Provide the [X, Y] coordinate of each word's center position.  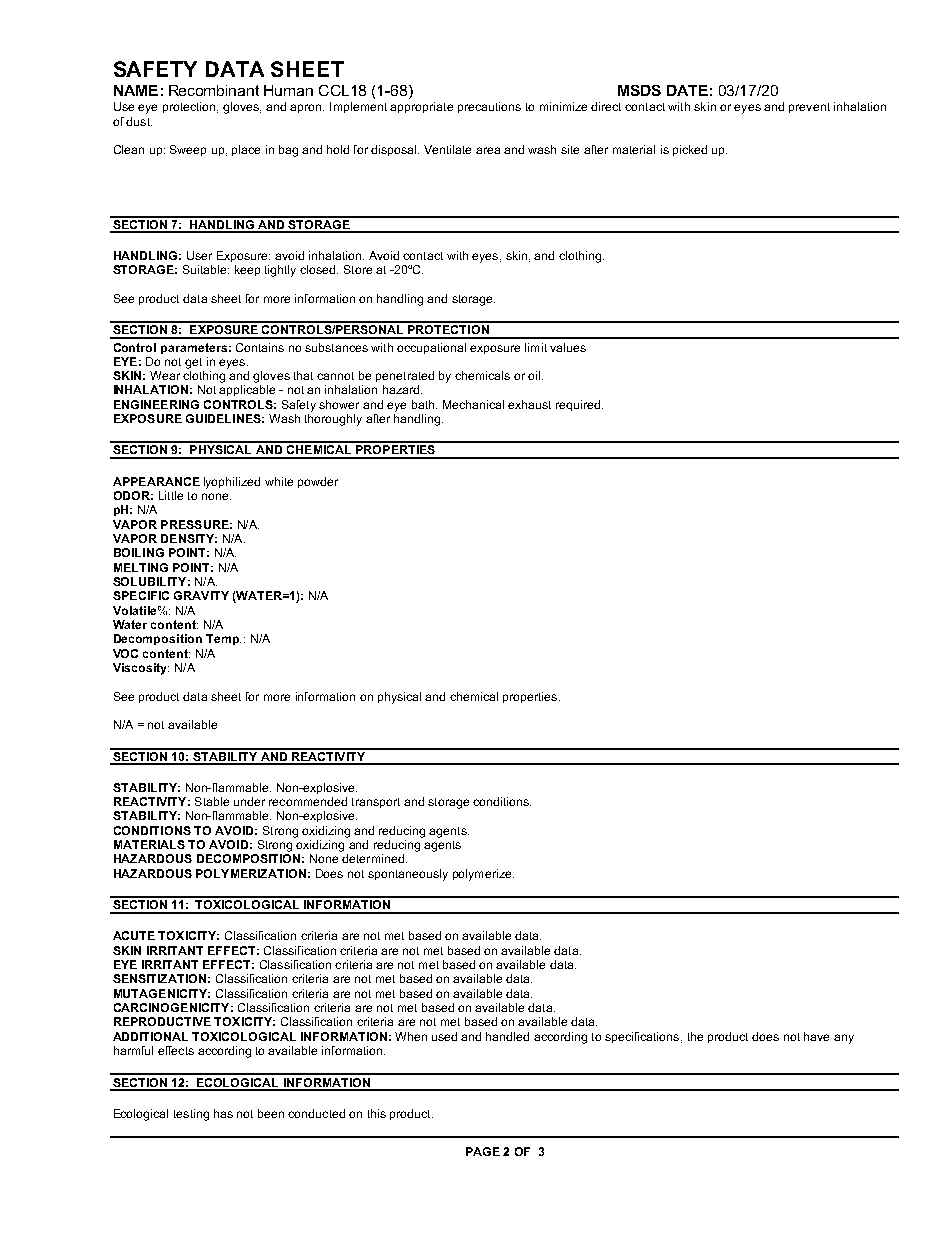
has [223, 1113]
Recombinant [214, 90]
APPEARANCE [156, 481]
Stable [212, 801]
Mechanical [473, 404]
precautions [489, 107]
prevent [809, 108]
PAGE [483, 1151]
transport [376, 803]
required [579, 405]
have [816, 1036]
